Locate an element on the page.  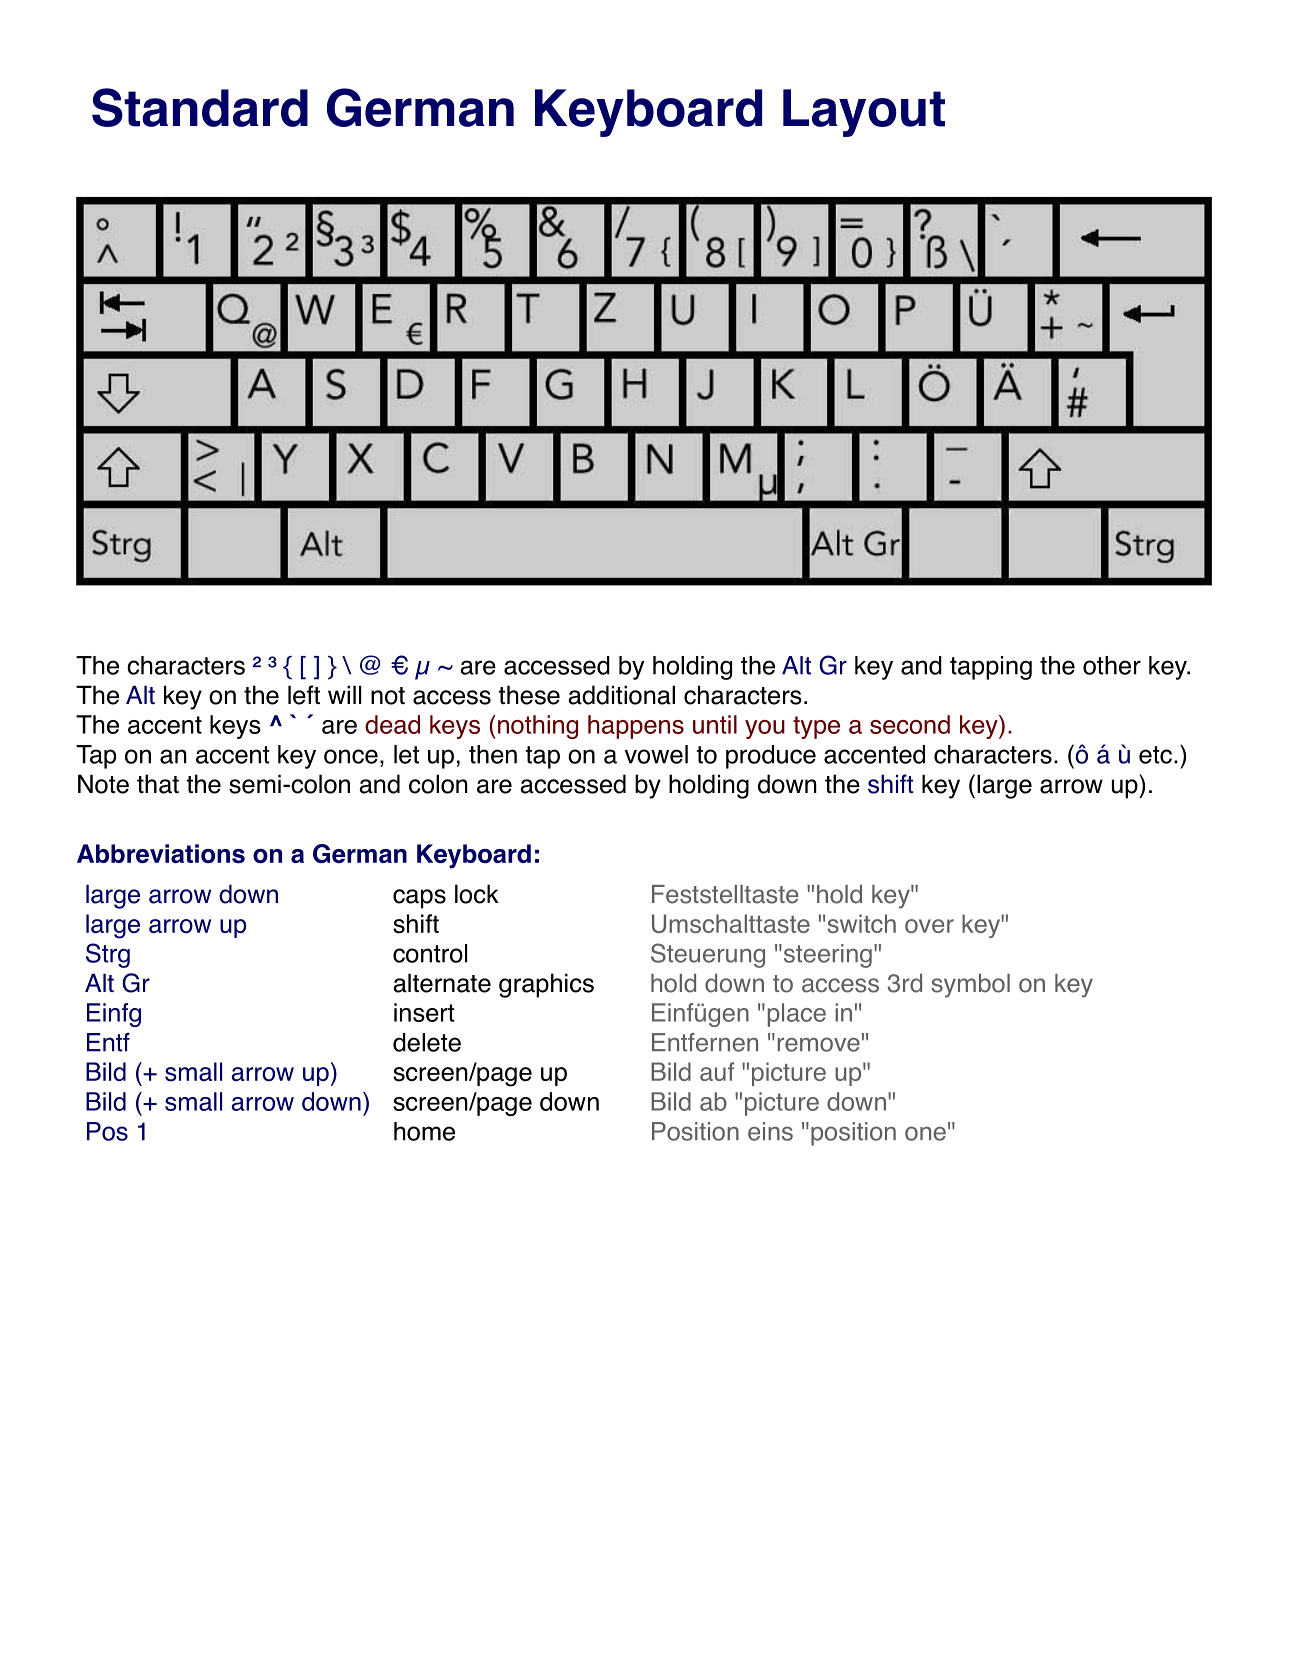
Standard is located at coordinates (200, 107).
